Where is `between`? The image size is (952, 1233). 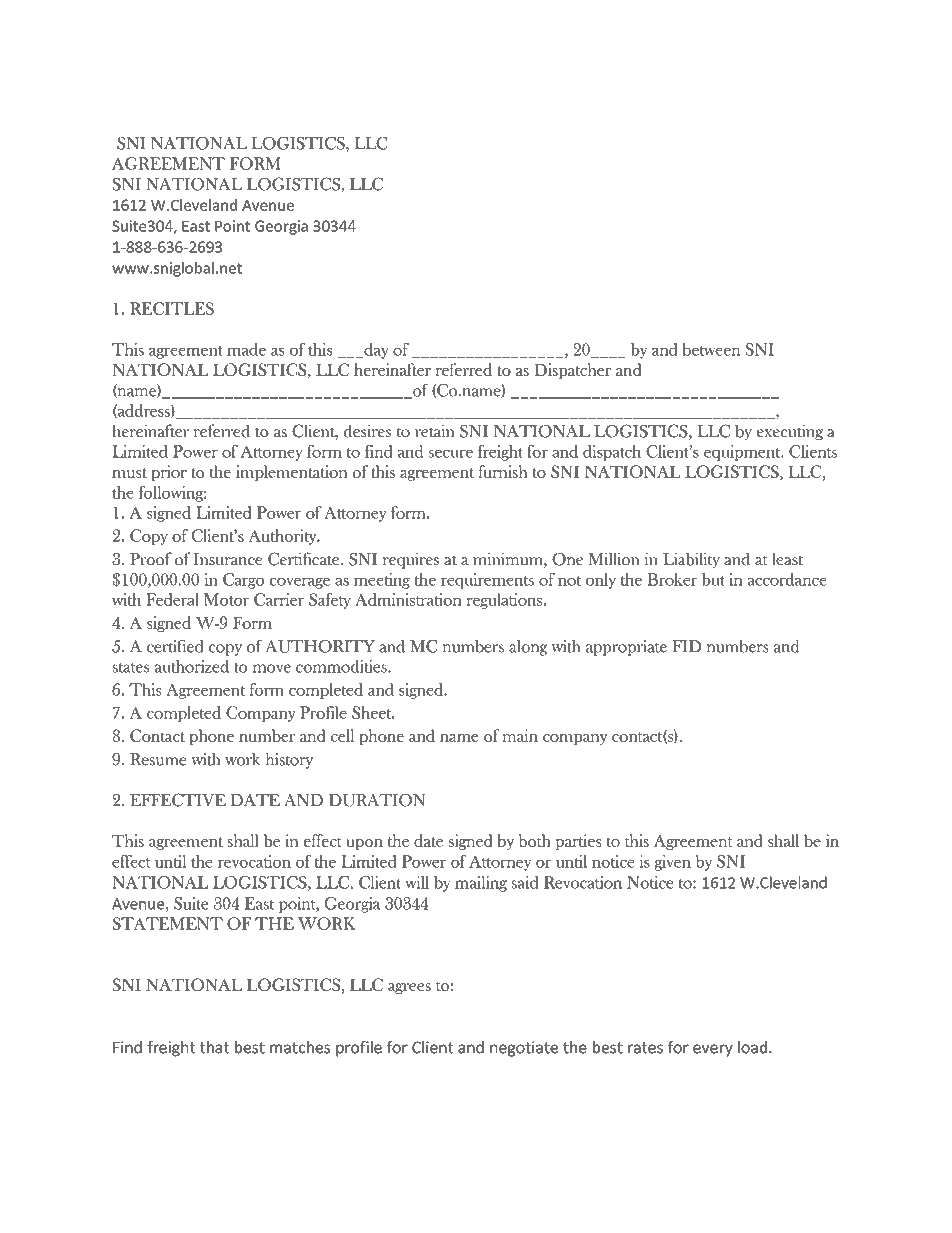
between is located at coordinates (711, 349).
